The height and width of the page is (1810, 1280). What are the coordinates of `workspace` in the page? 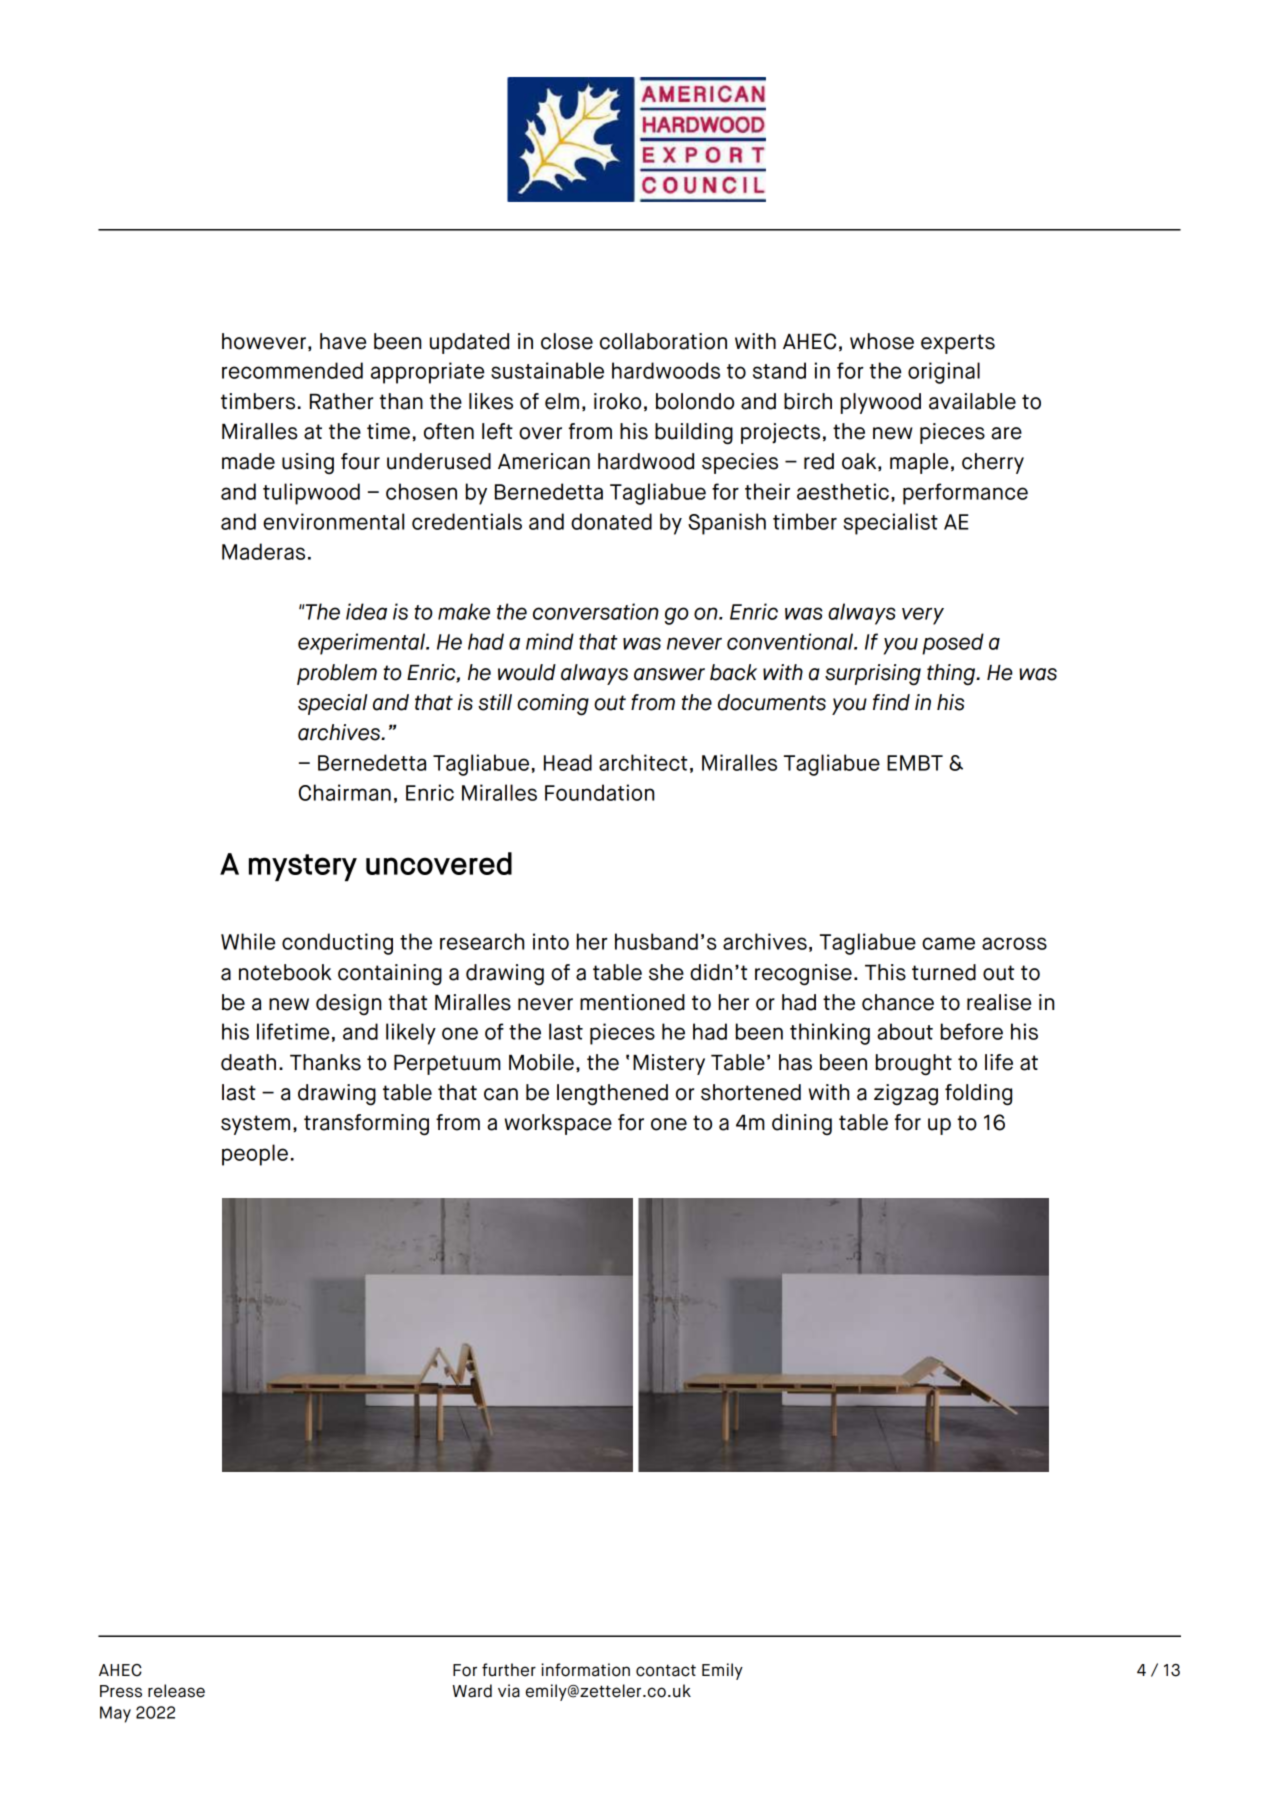 It's located at (558, 1124).
